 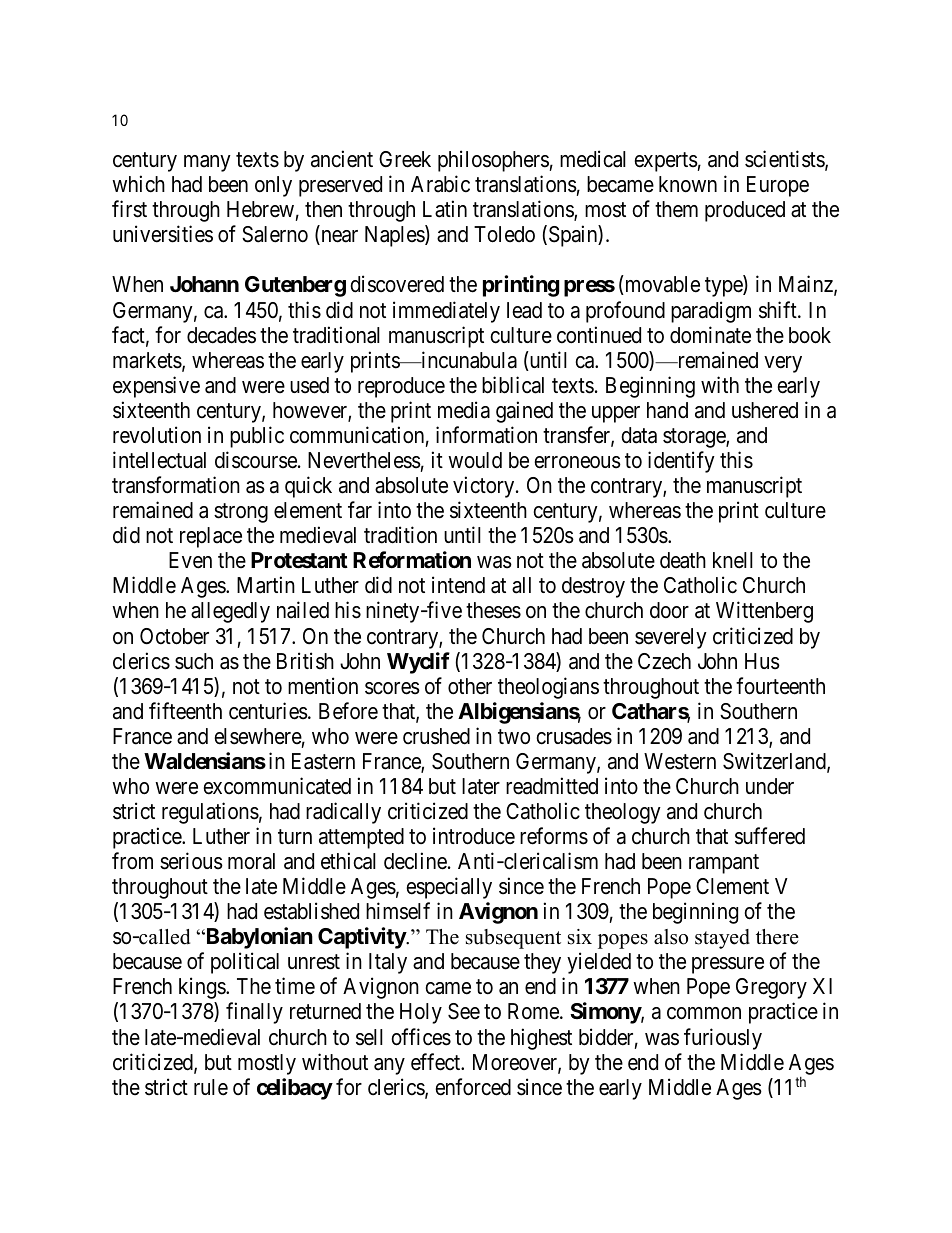 What do you see at coordinates (764, 612) in the screenshot?
I see `Wittenberg` at bounding box center [764, 612].
